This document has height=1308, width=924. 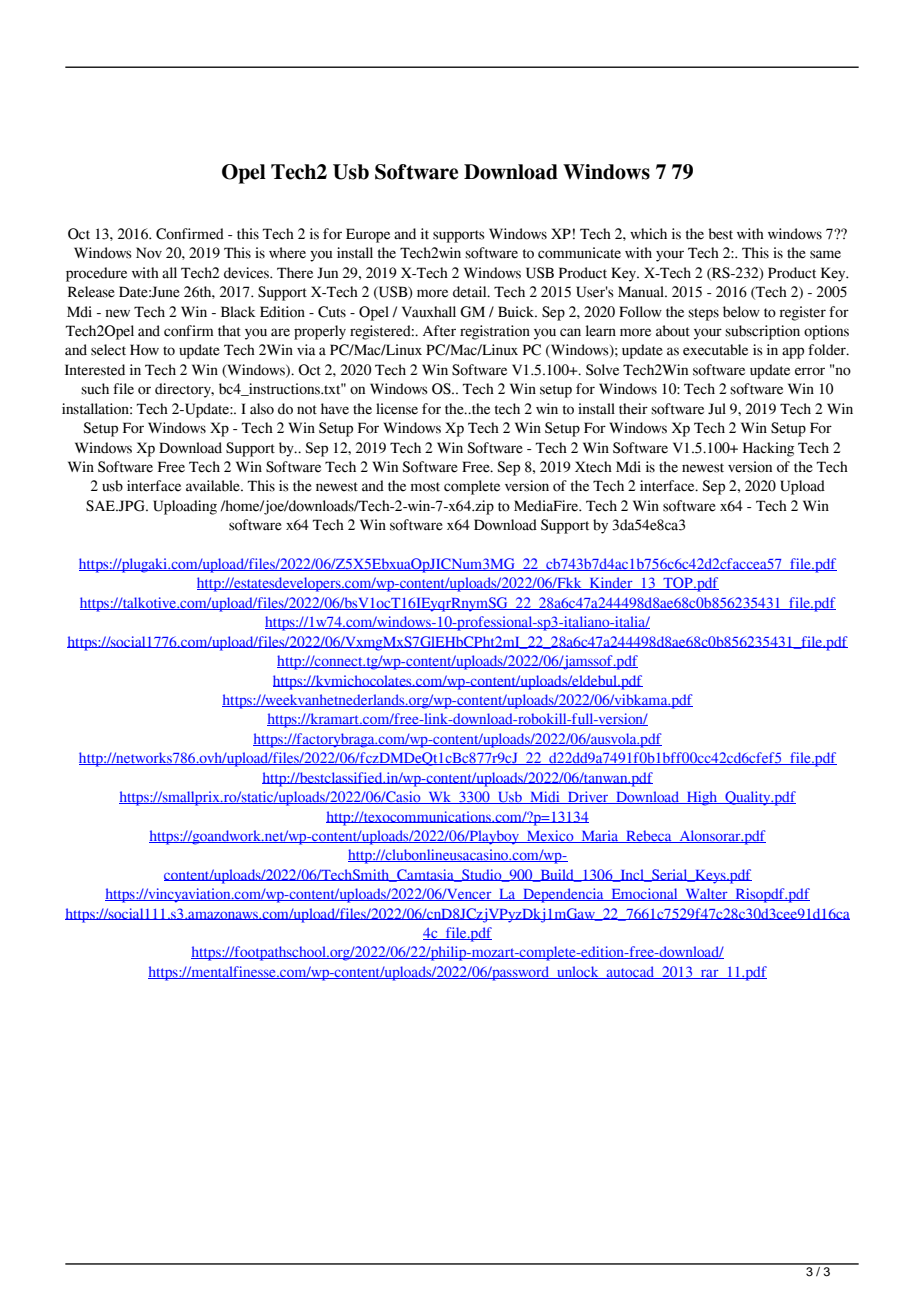 What do you see at coordinates (262, 409) in the document?
I see `also` at bounding box center [262, 409].
